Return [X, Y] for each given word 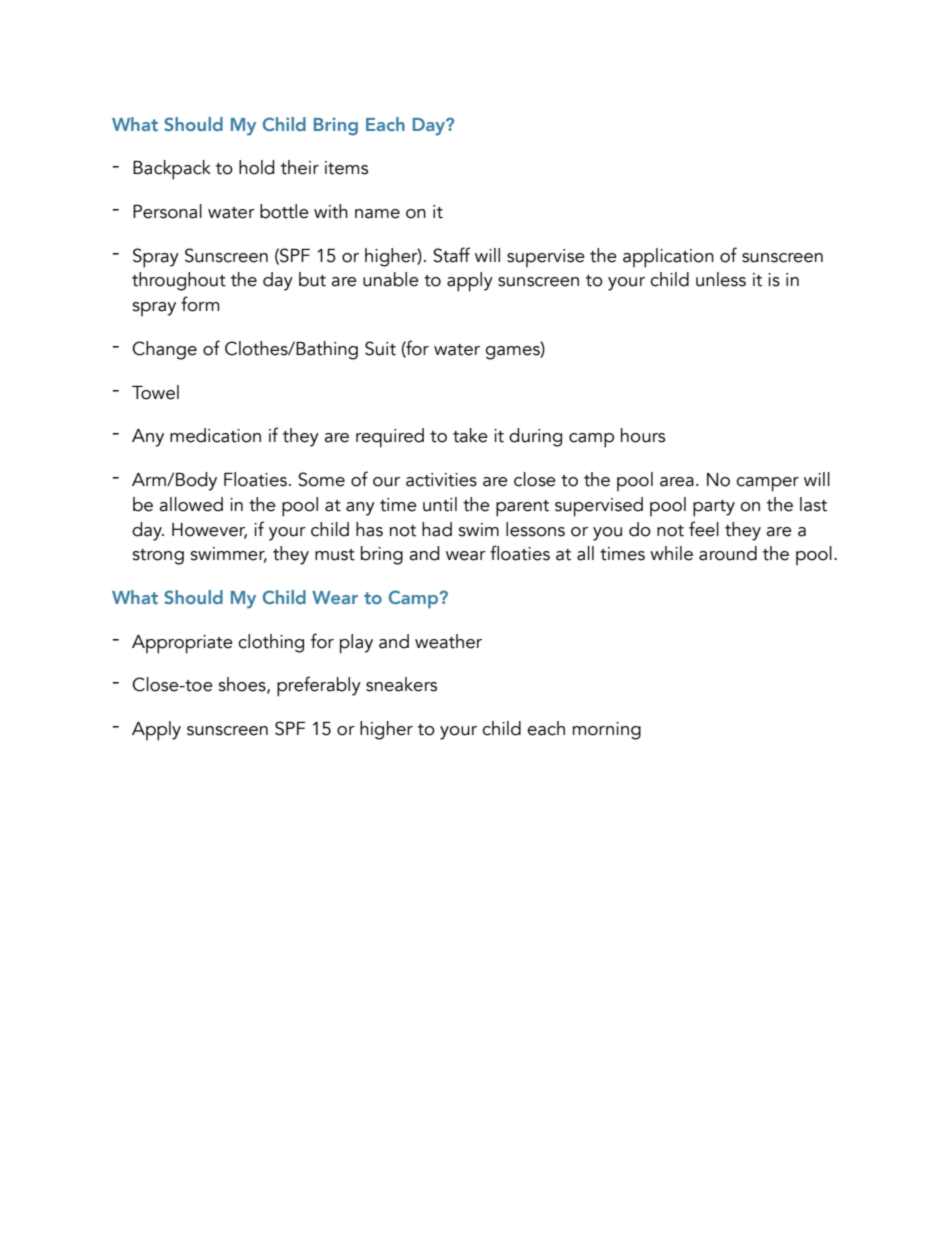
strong [158, 557]
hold [256, 167]
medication [215, 435]
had [437, 529]
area [677, 482]
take [470, 435]
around [728, 553]
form [200, 304]
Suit [380, 348]
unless [721, 279]
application [668, 258]
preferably [319, 686]
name [377, 214]
